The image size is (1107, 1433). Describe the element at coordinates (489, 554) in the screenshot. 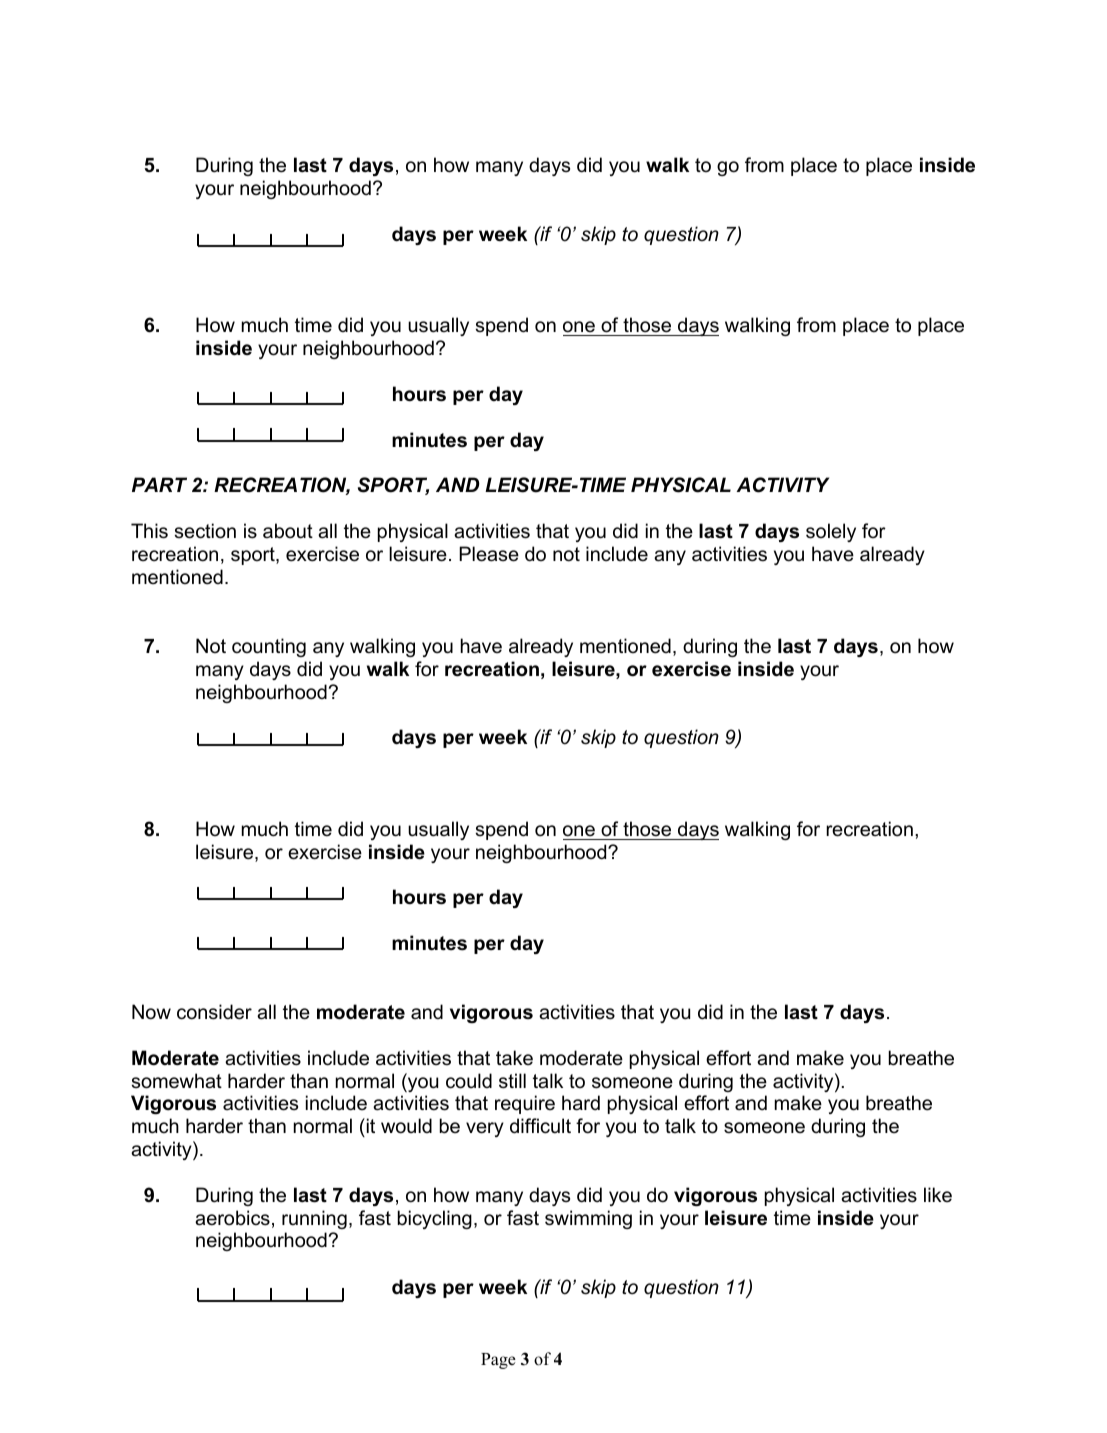

I see `Please` at that location.
